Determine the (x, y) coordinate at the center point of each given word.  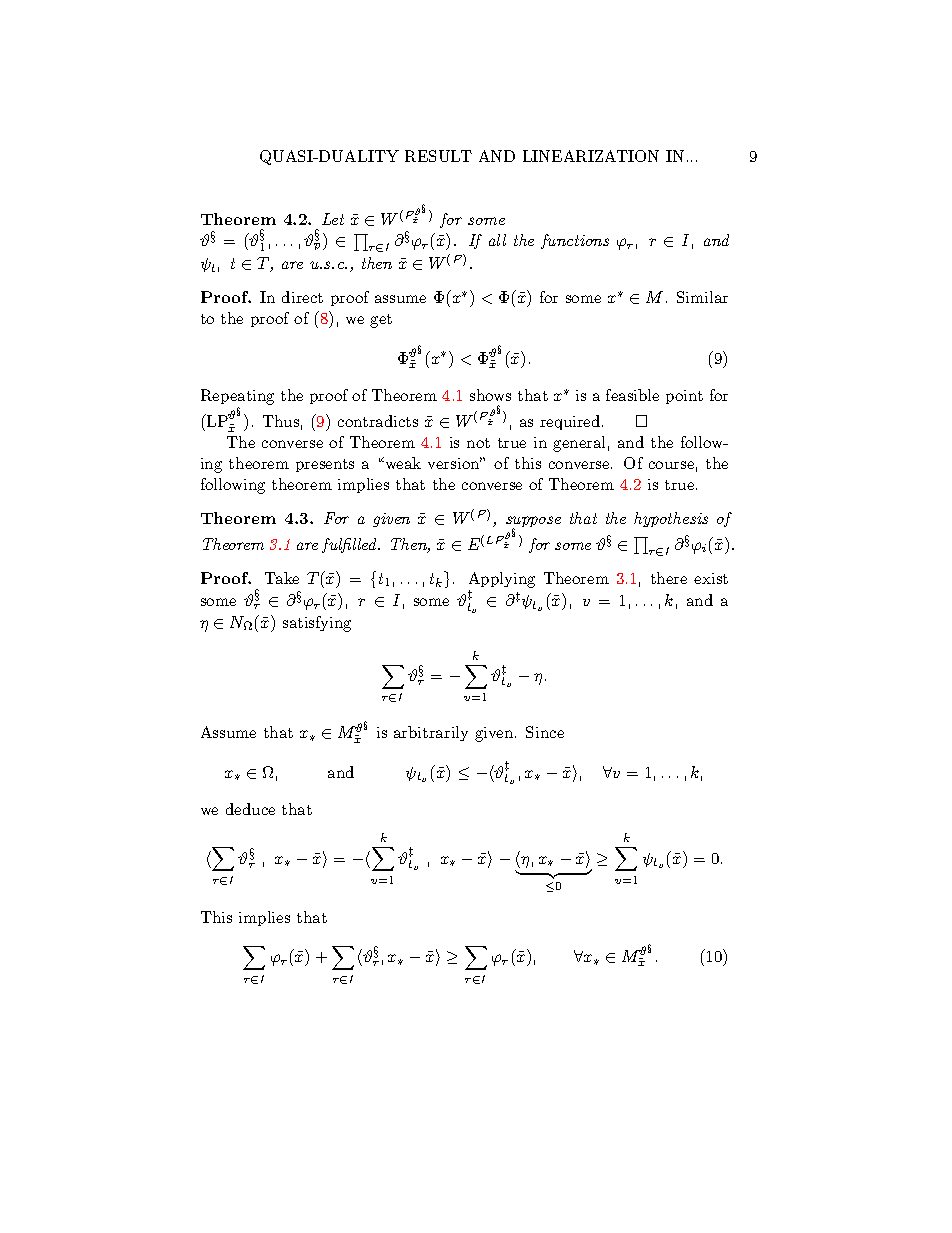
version (455, 463)
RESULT (438, 156)
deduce (250, 809)
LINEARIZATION (591, 156)
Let (333, 219)
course (671, 465)
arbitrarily (431, 733)
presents (325, 465)
